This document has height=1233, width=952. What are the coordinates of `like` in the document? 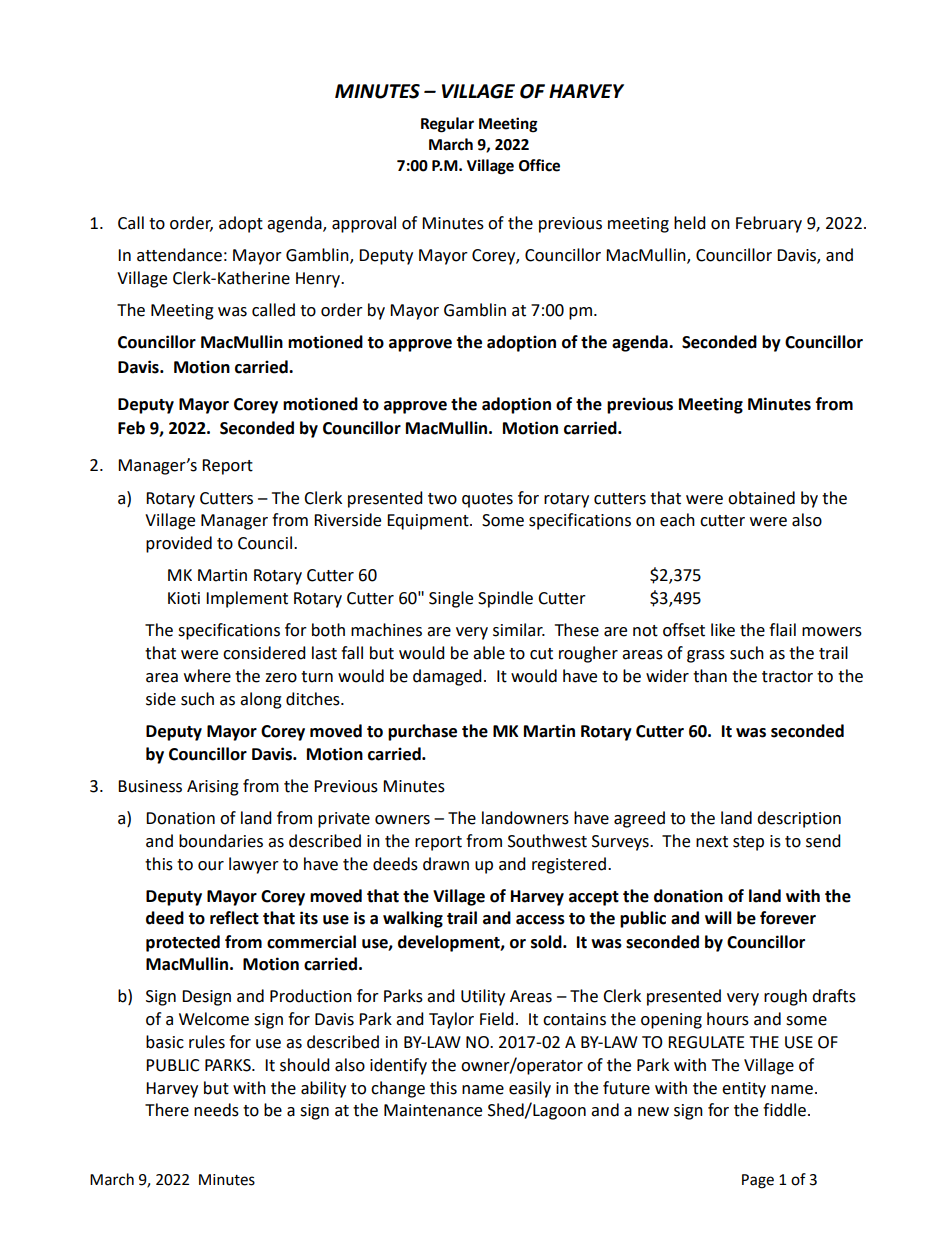 It's located at (723, 630).
